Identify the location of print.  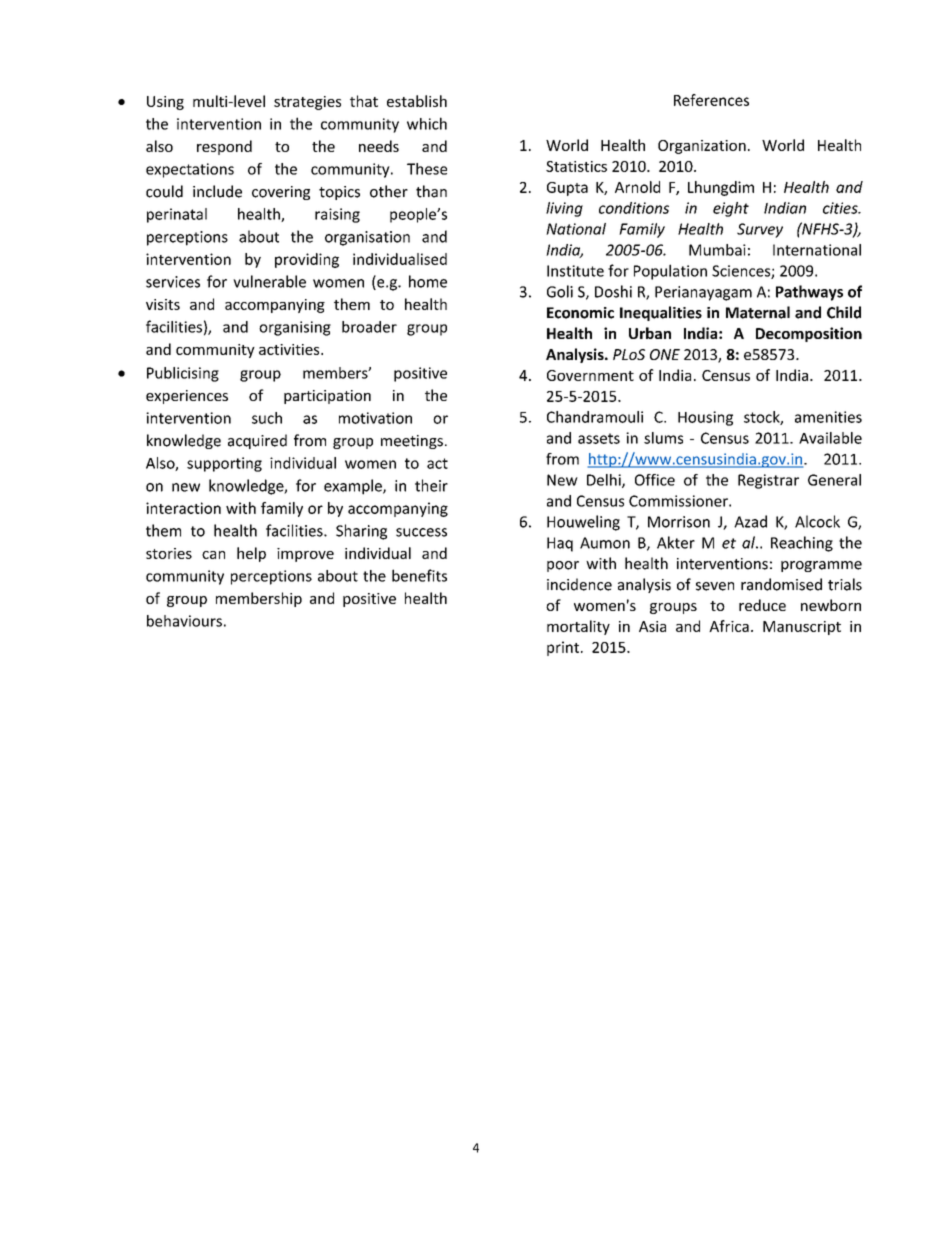
(563, 648).
